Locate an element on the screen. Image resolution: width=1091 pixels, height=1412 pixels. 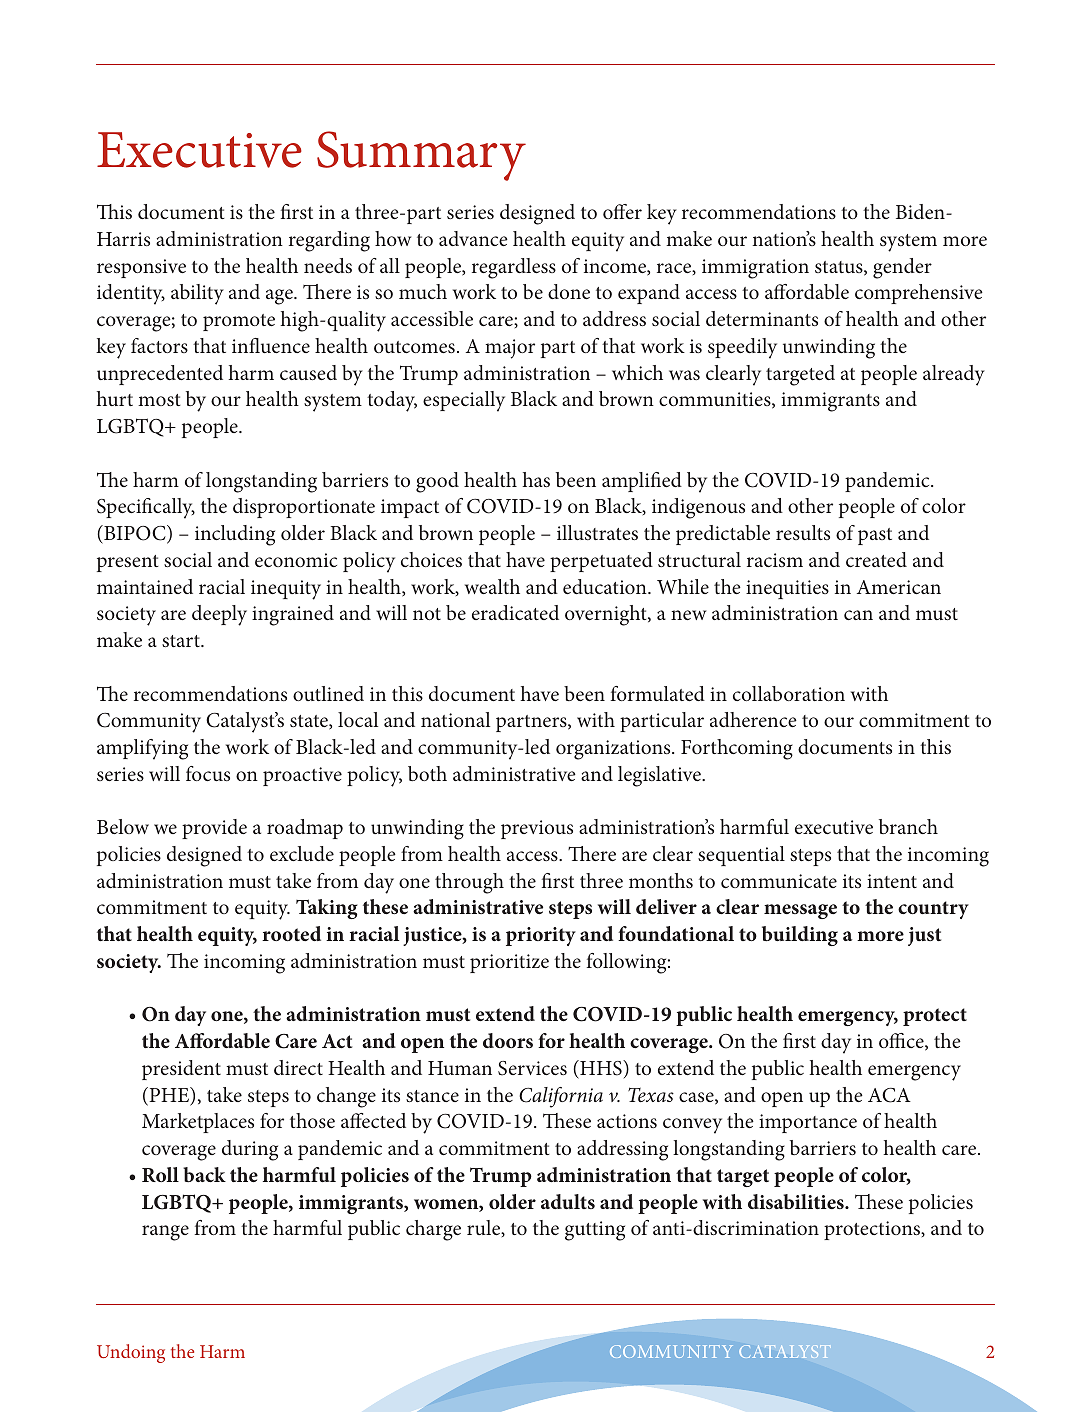
Specifically is located at coordinates (146, 508).
